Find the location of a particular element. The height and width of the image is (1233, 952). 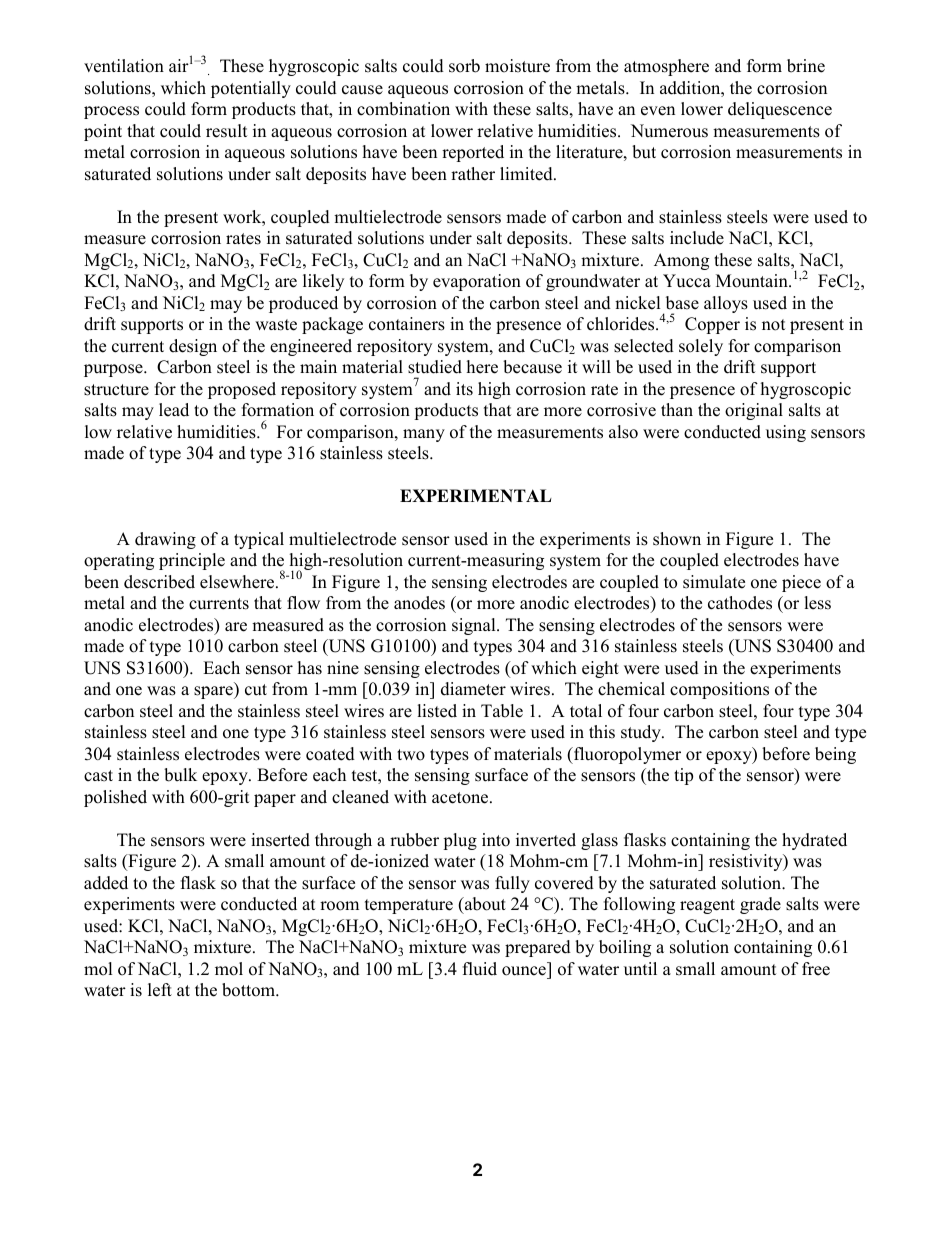

fluid is located at coordinates (480, 969).
